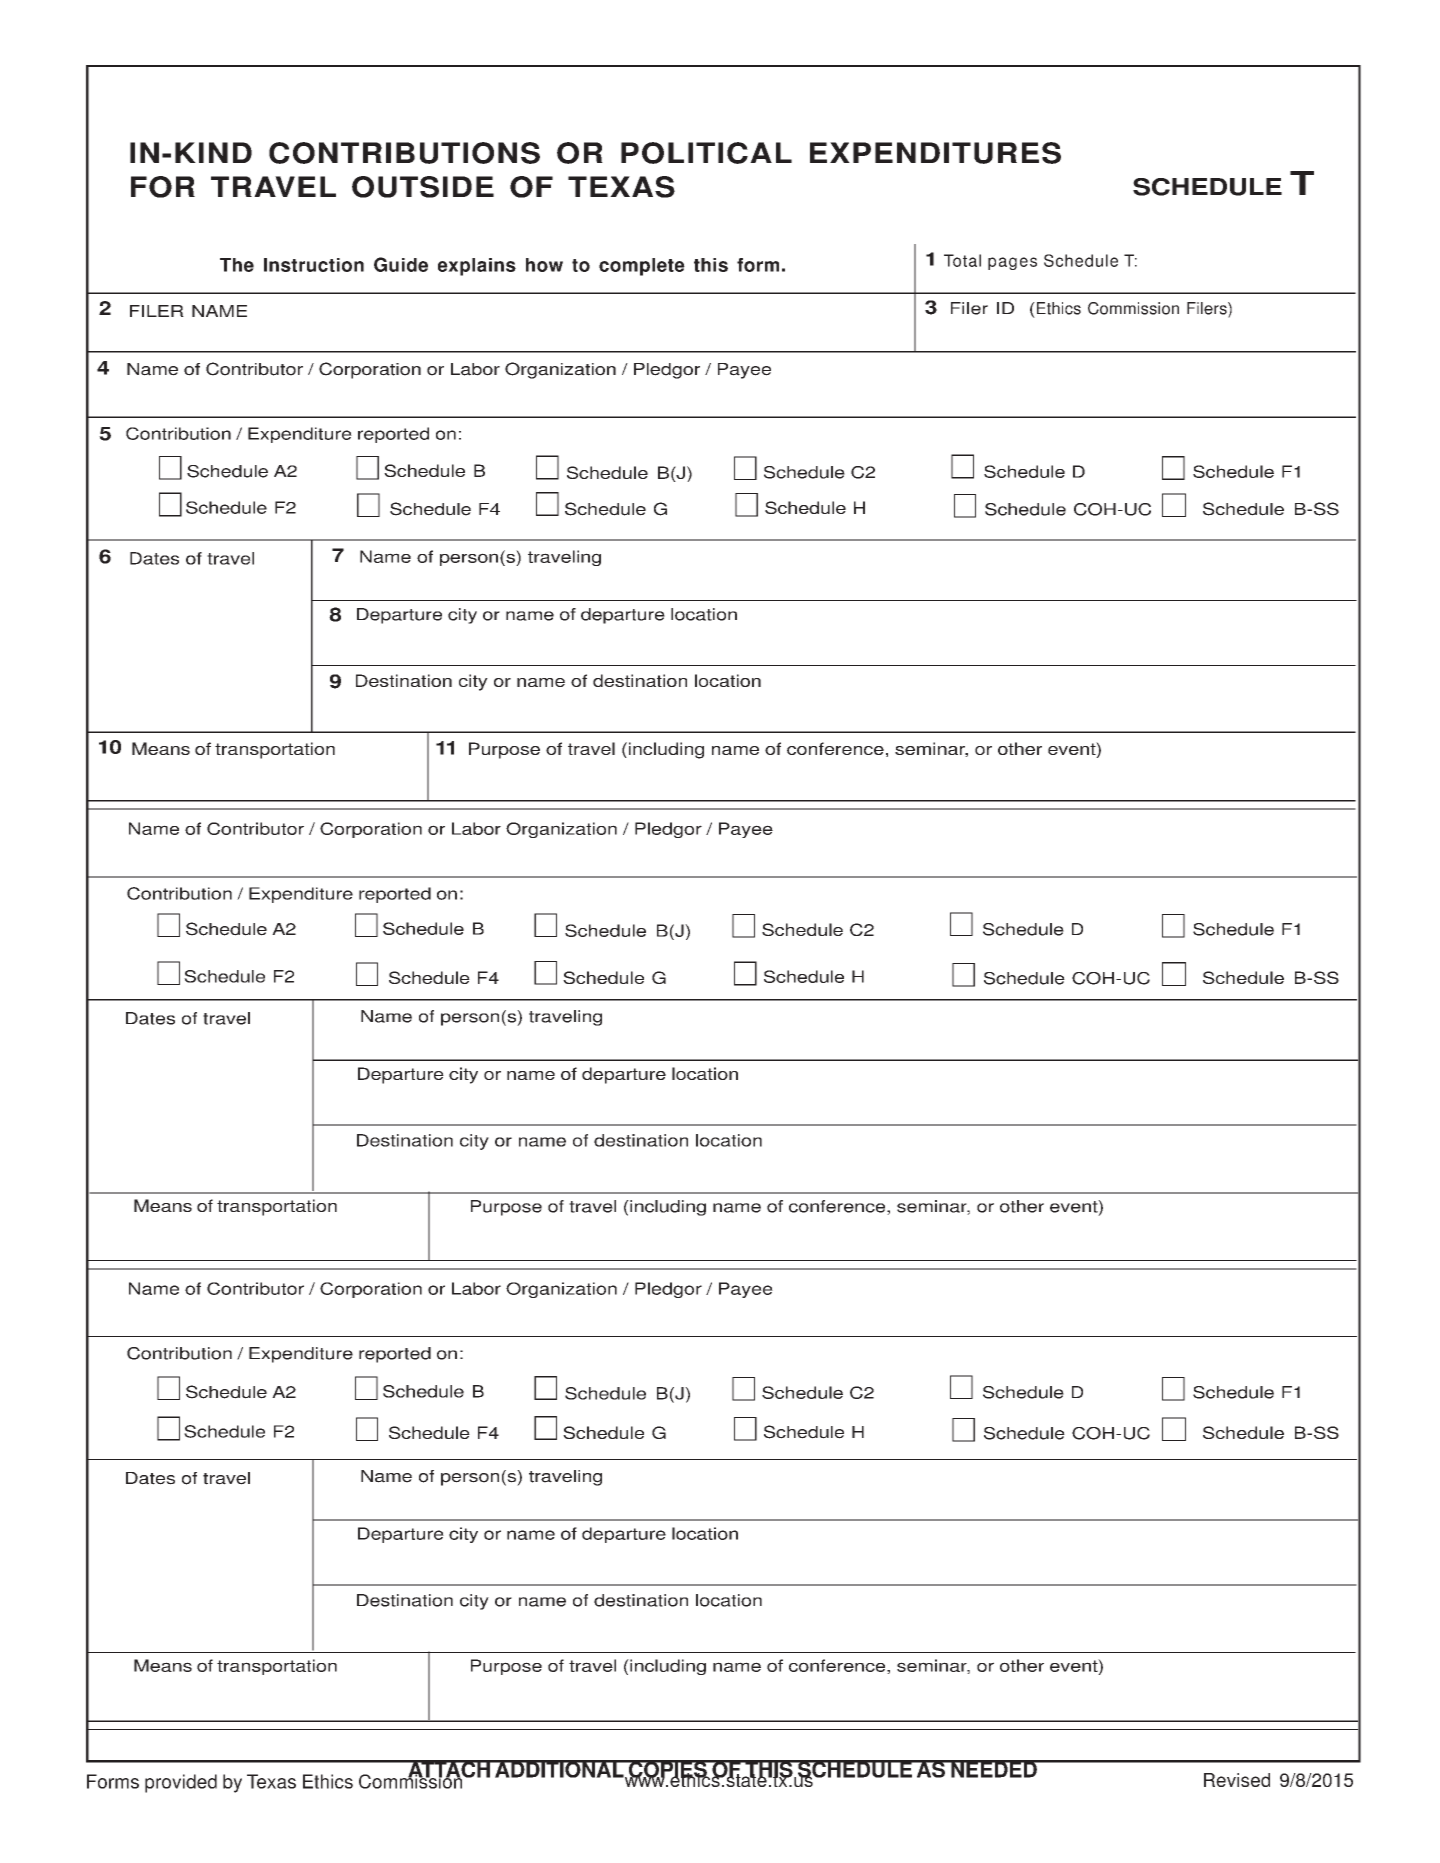 This document has width=1440, height=1863. Describe the element at coordinates (1237, 1780) in the document. I see `Revised` at that location.
